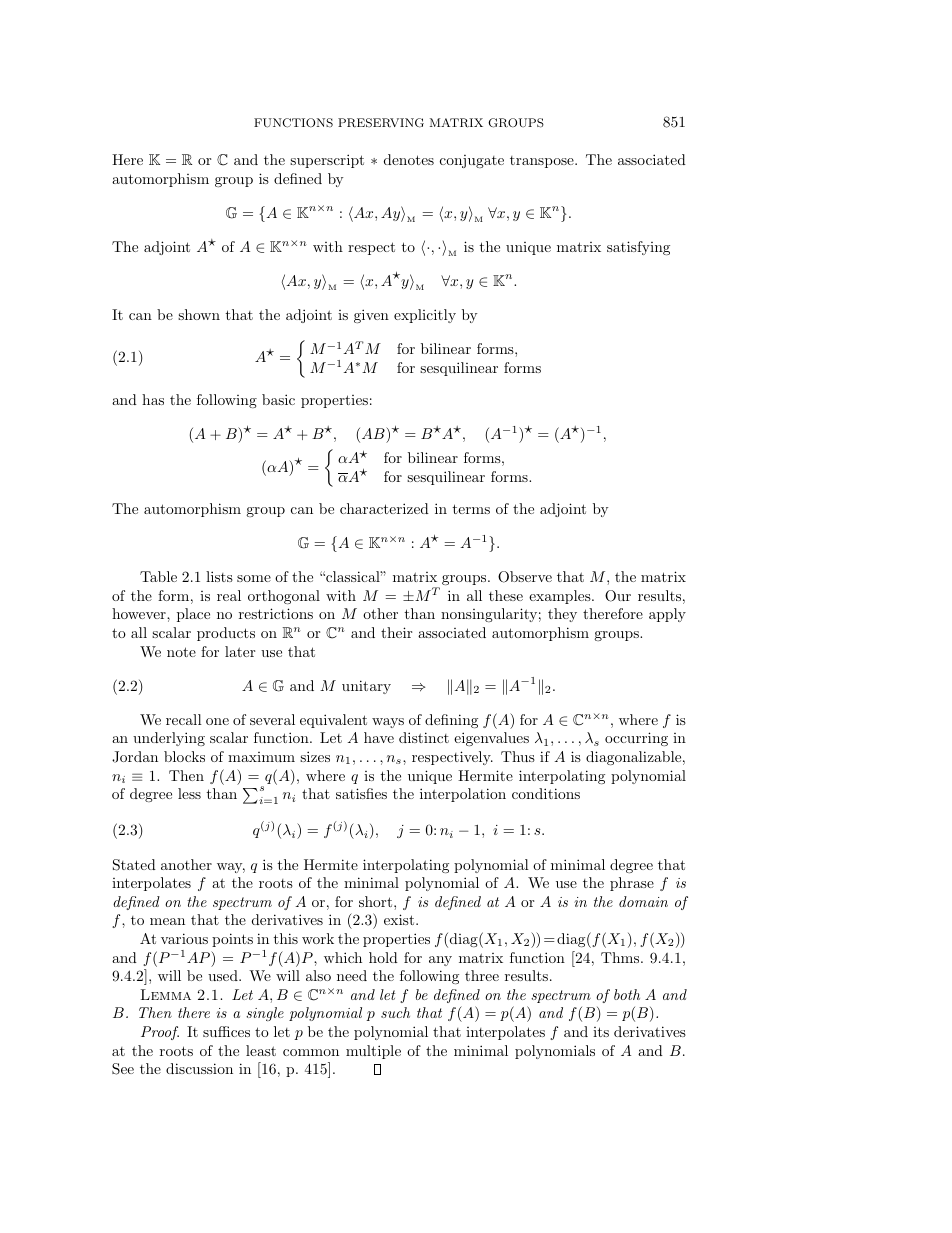 The height and width of the image is (1233, 952). Describe the element at coordinates (373, 1052) in the image. I see `multiple` at that location.
